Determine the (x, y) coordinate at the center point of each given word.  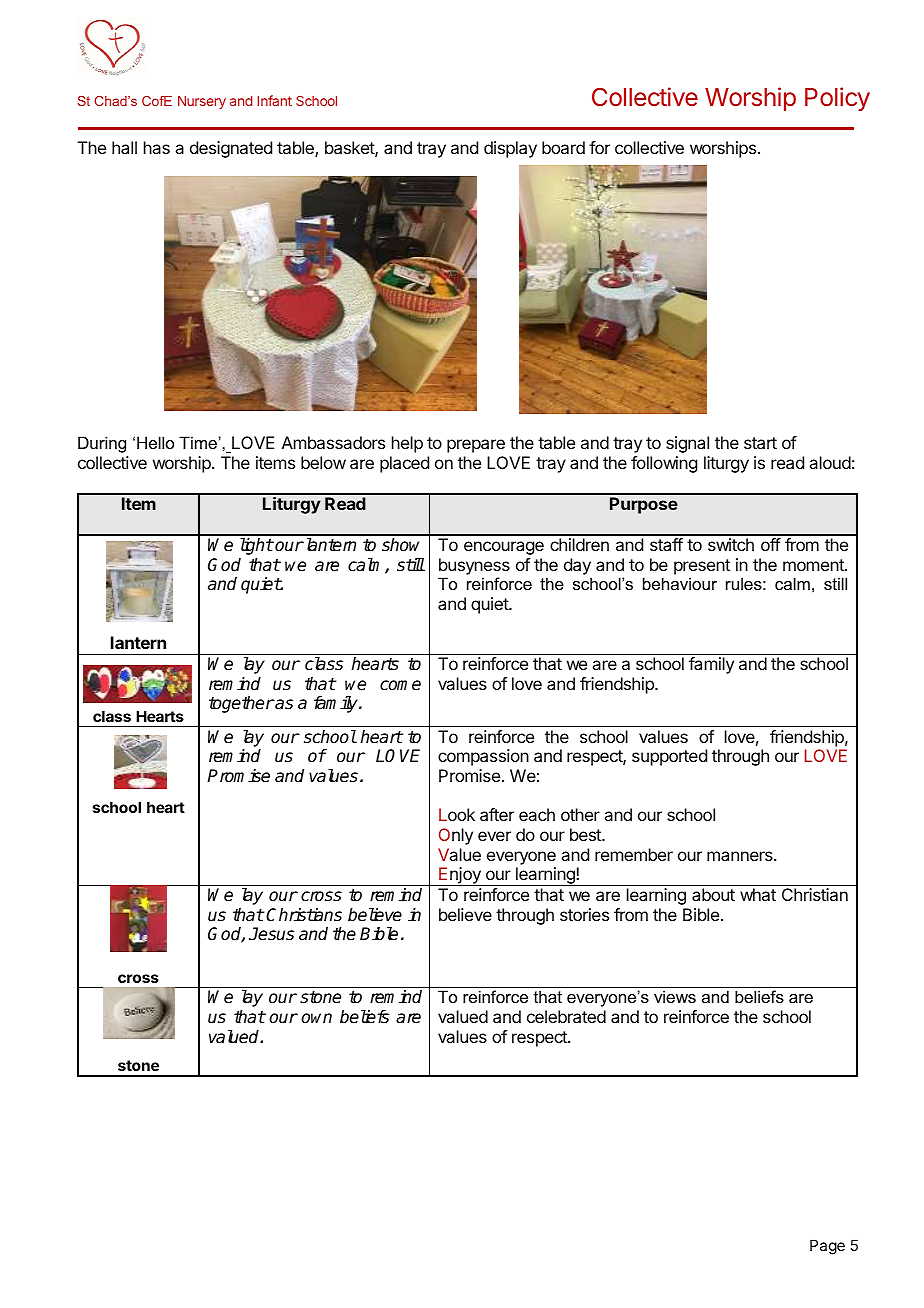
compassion (483, 757)
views (675, 996)
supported (669, 757)
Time (199, 442)
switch (731, 544)
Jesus (271, 934)
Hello (155, 442)
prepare (476, 446)
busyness (474, 566)
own (316, 1018)
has (157, 147)
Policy (837, 99)
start (760, 443)
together (241, 704)
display (510, 149)
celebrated (566, 1016)
